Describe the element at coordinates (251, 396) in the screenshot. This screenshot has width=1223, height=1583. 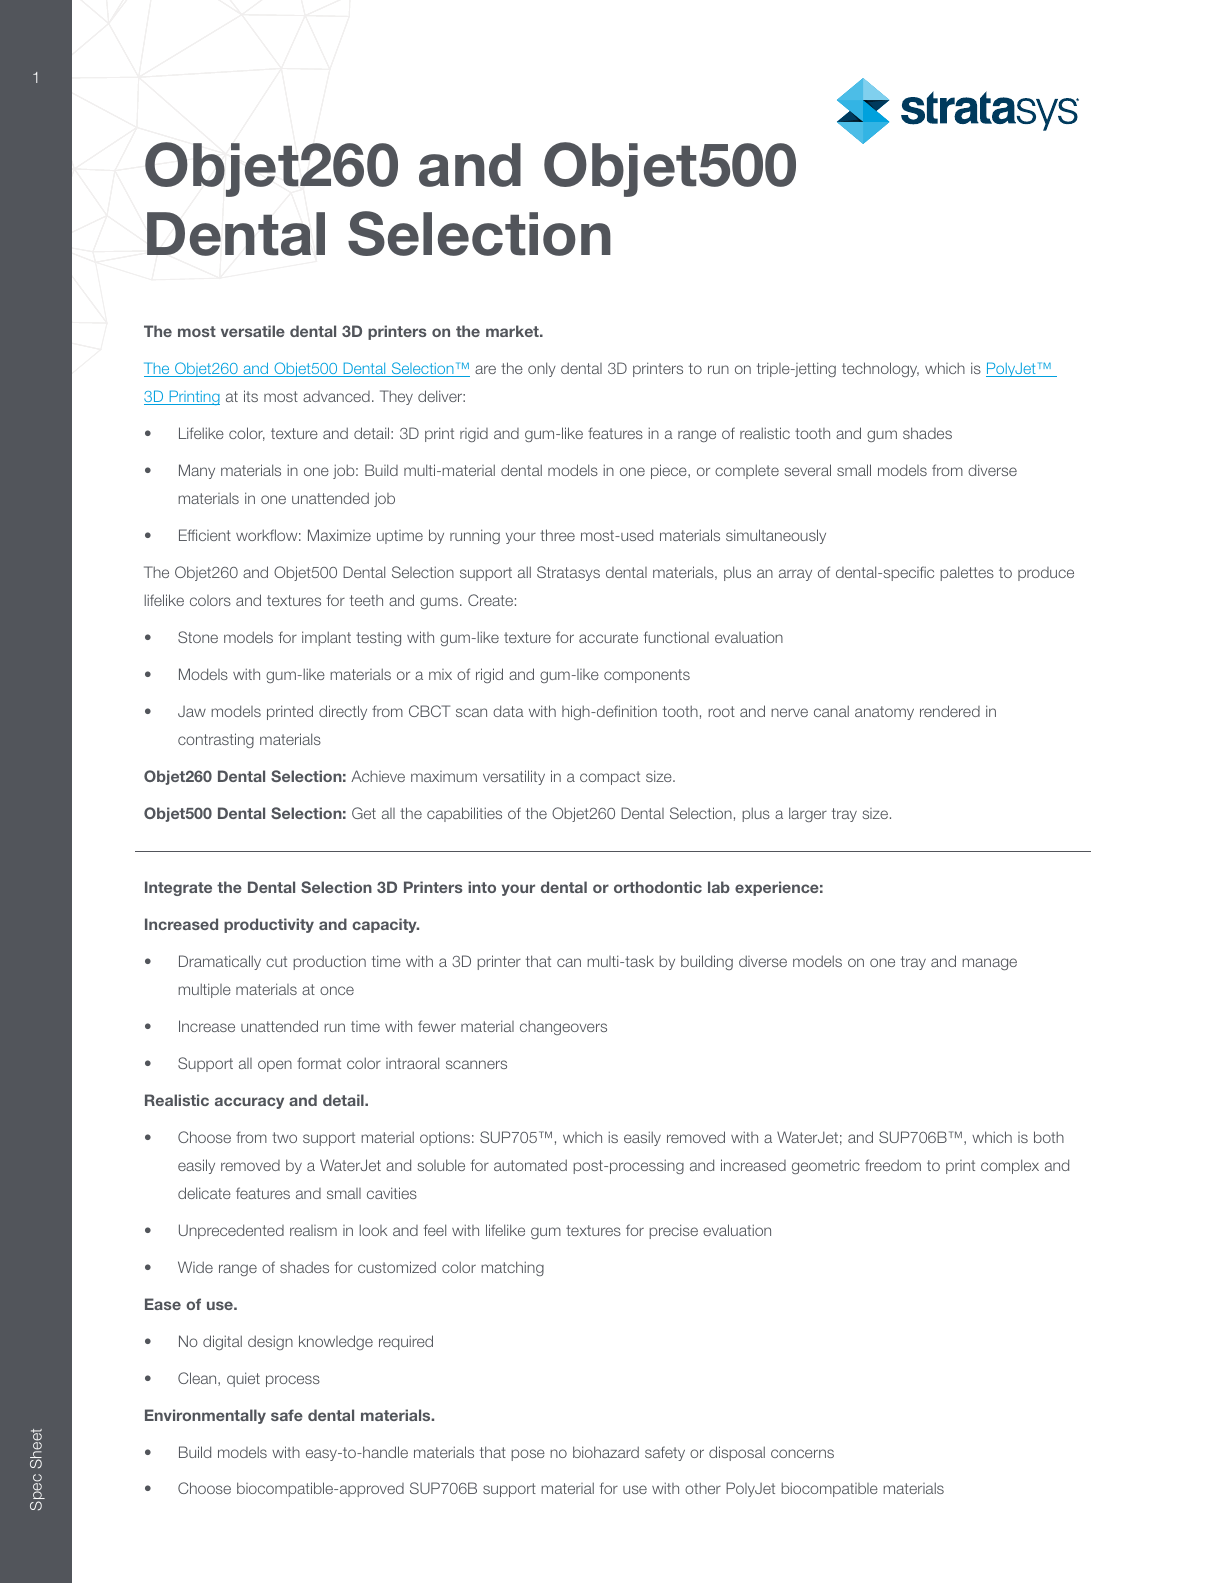
I see `its` at that location.
